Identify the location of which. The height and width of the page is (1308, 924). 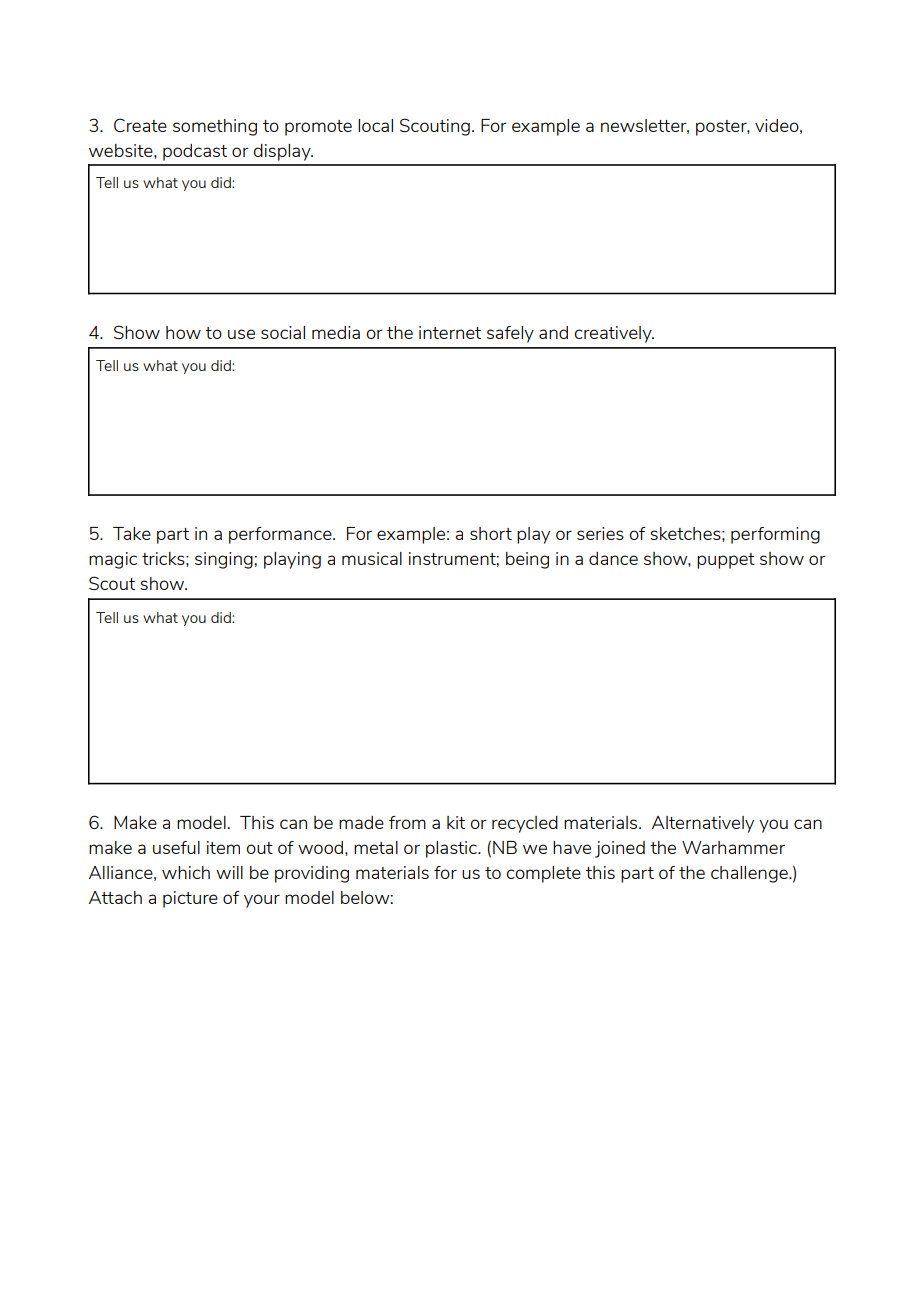
(186, 872).
